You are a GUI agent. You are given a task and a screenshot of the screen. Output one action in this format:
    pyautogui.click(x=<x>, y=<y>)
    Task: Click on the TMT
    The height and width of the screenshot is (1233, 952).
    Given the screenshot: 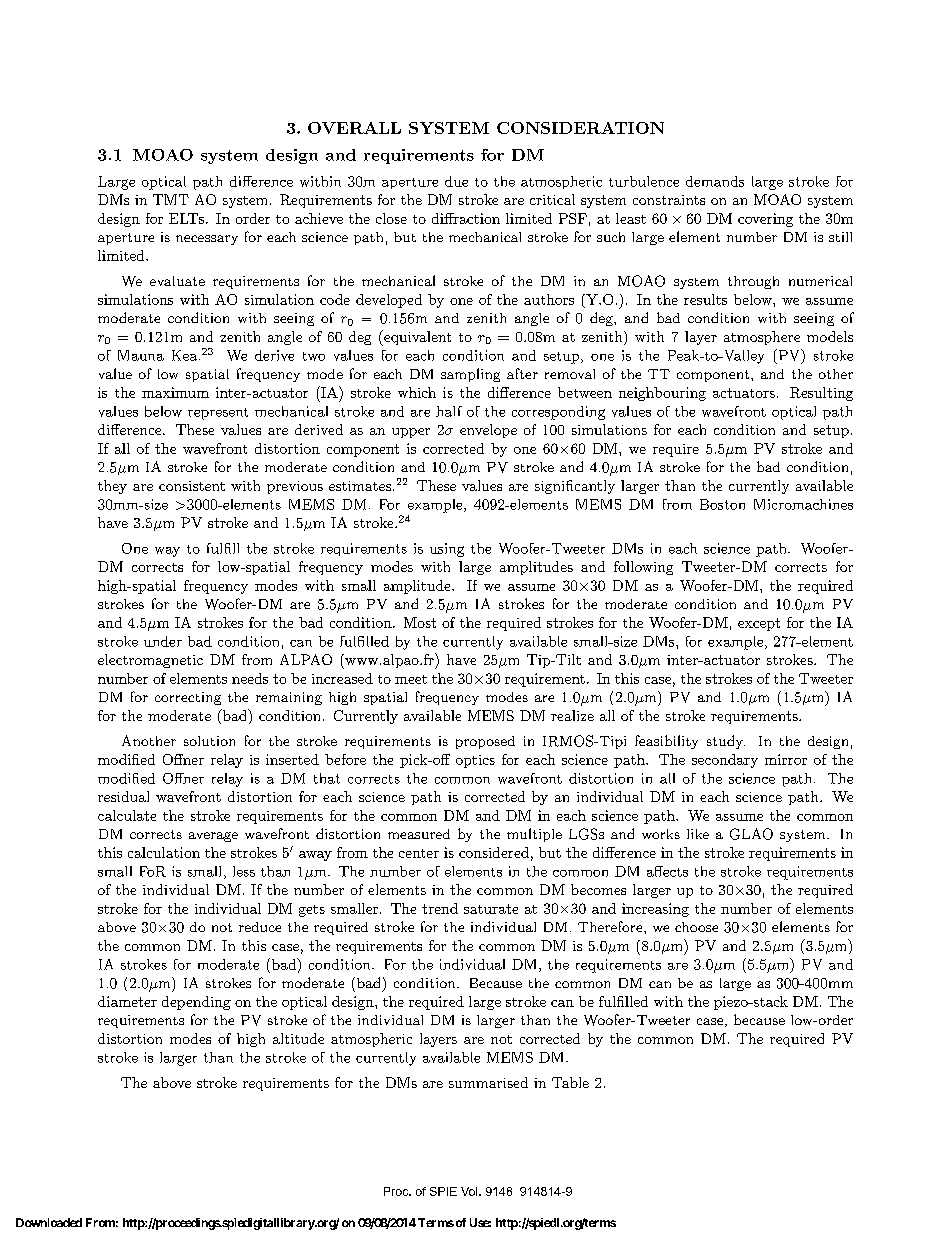 What is the action you would take?
    pyautogui.click(x=171, y=199)
